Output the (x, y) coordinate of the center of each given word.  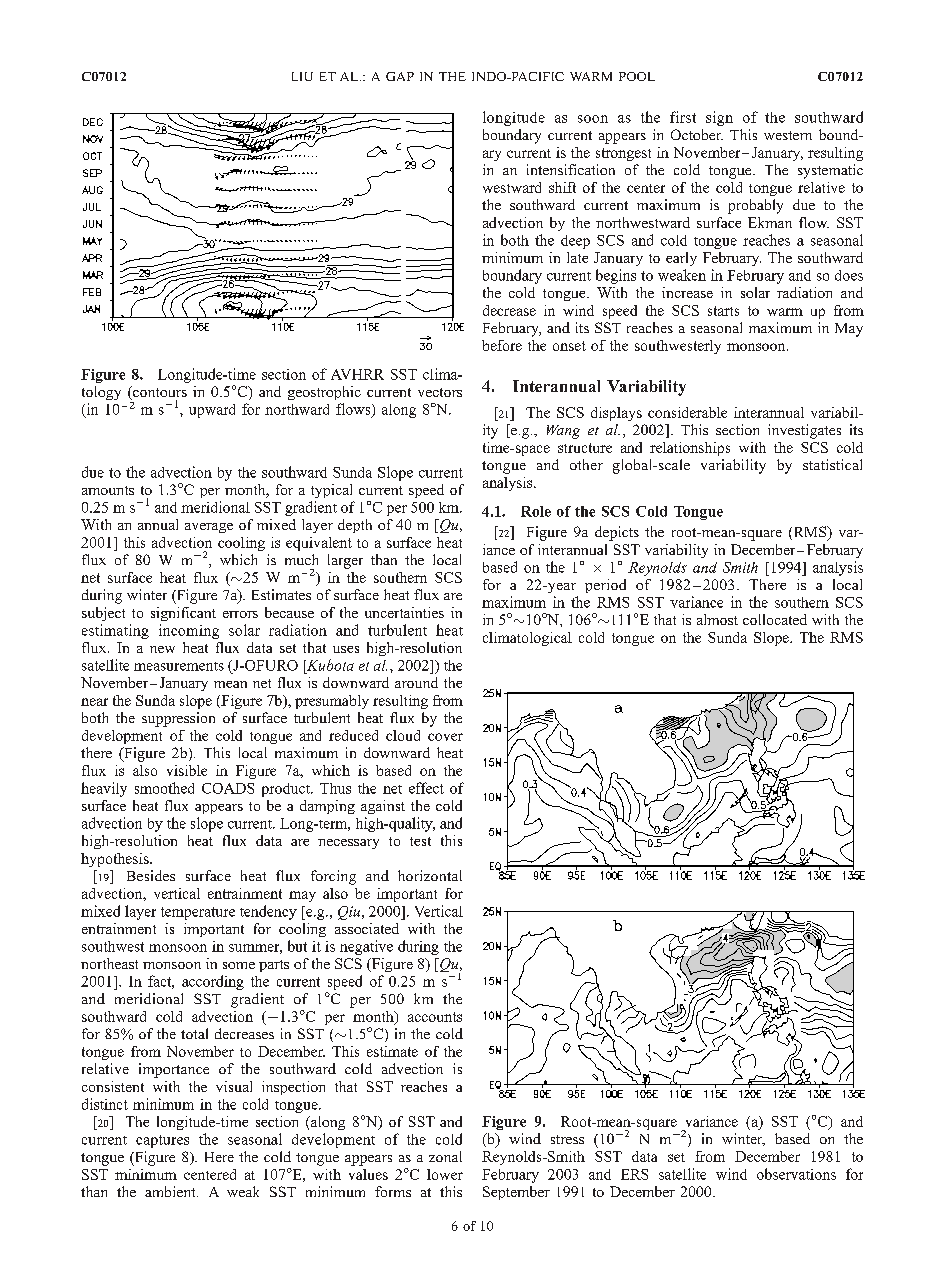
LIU (302, 76)
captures (162, 1141)
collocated (775, 619)
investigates (804, 431)
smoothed (164, 788)
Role (536, 511)
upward (212, 411)
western (788, 135)
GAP (400, 76)
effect (426, 788)
